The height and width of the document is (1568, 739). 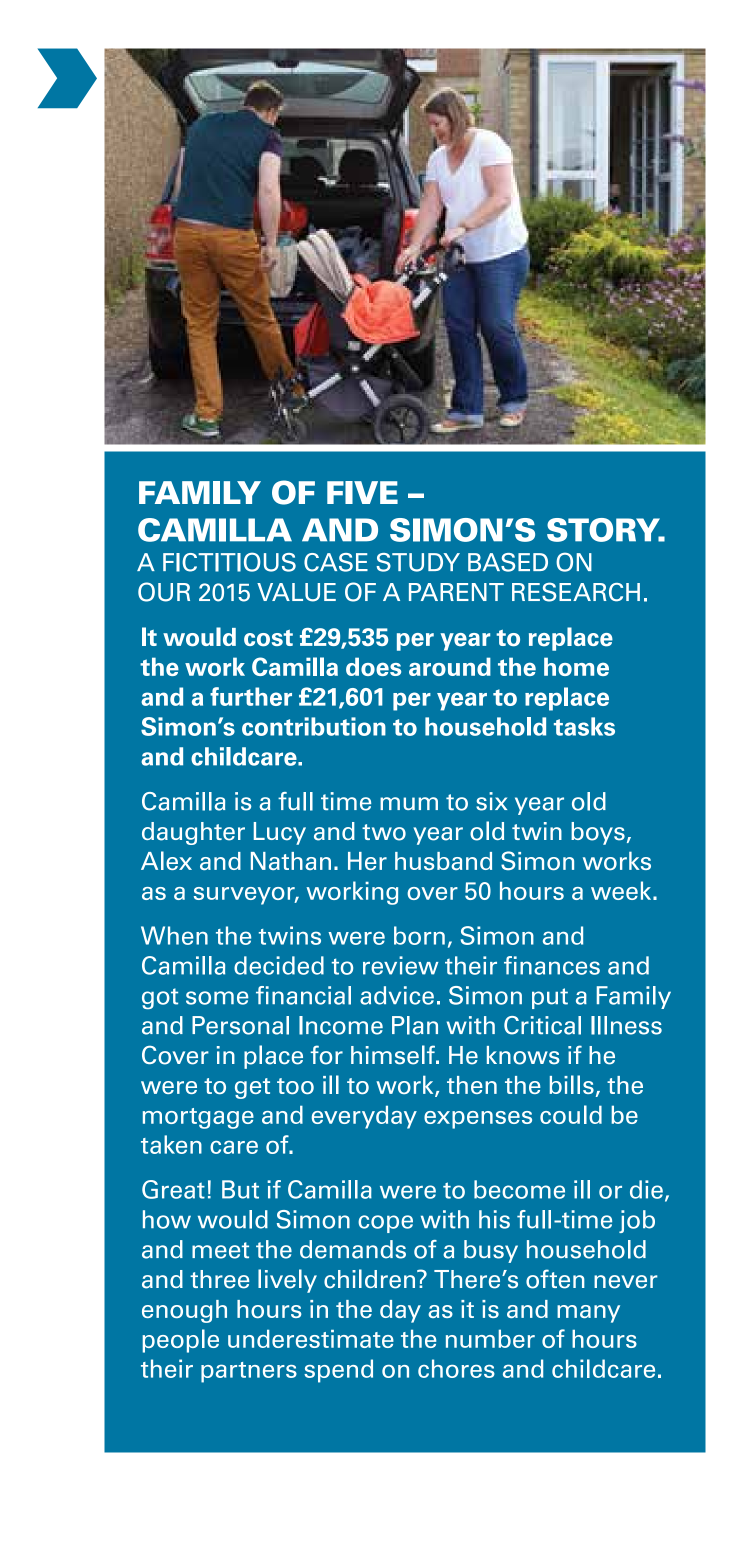 What do you see at coordinates (584, 726) in the document?
I see `tasks` at bounding box center [584, 726].
